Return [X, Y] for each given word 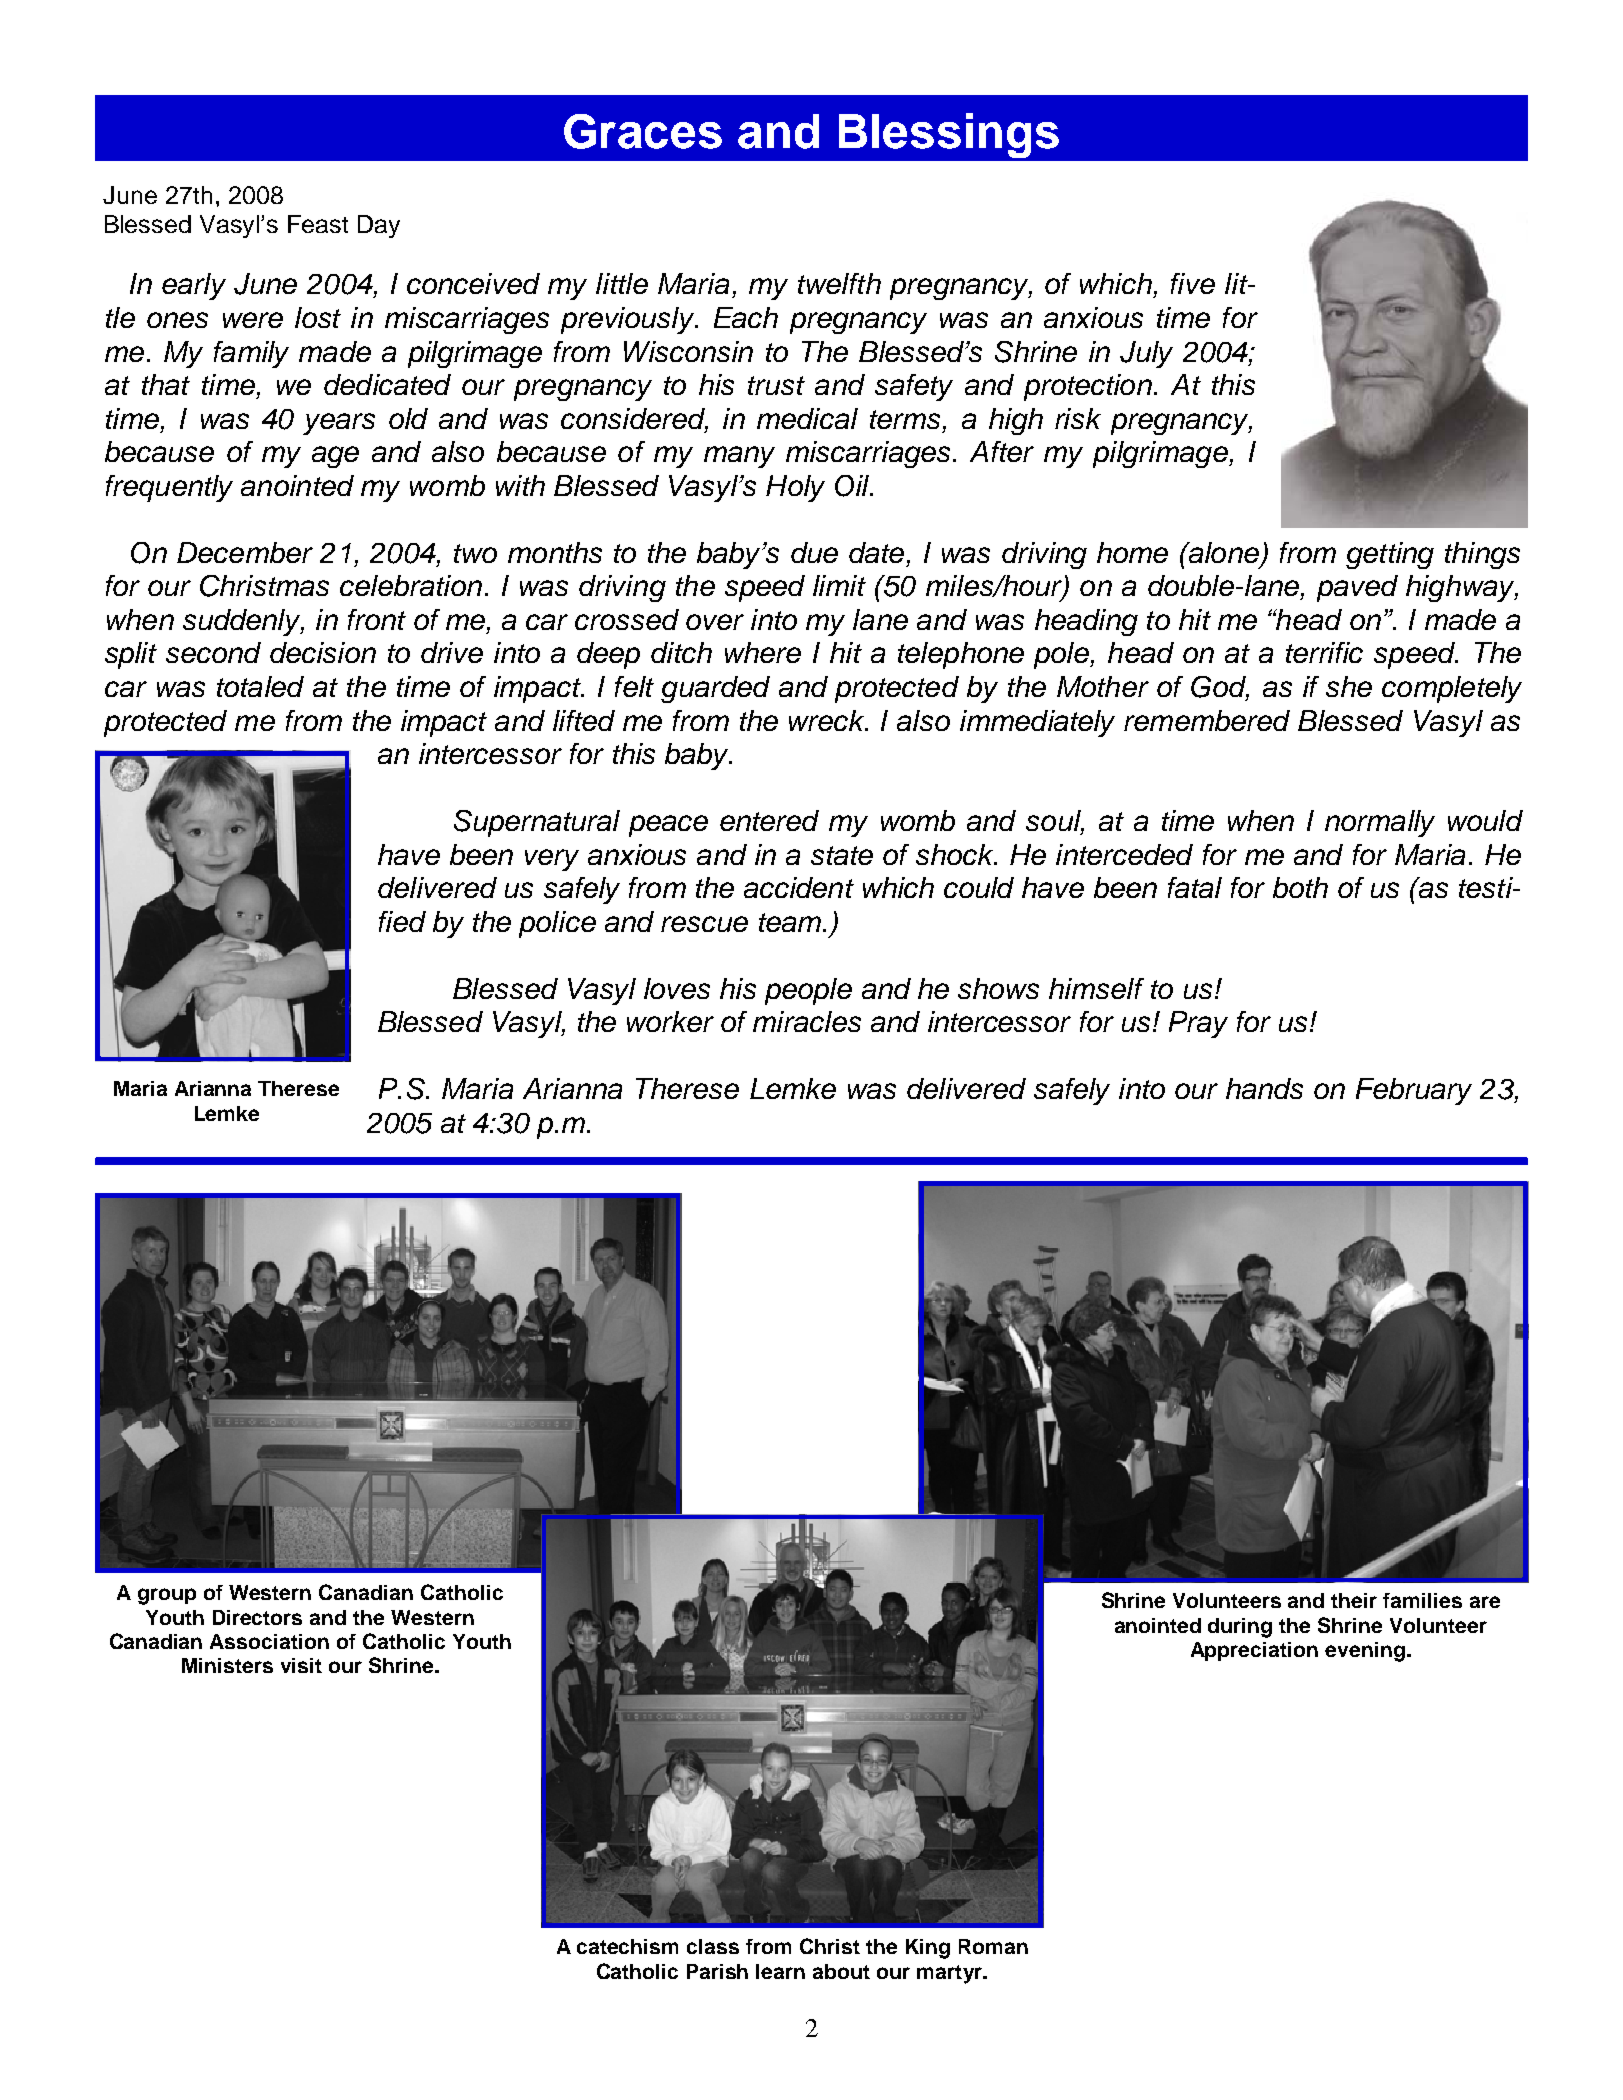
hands [1264, 1088]
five [1193, 283]
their [1354, 1600]
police [557, 924]
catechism [627, 1946]
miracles [807, 1021]
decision [323, 652]
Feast [318, 224]
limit [839, 585]
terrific [1324, 652]
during [1240, 1628]
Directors [257, 1617]
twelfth [839, 283]
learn [780, 1971]
